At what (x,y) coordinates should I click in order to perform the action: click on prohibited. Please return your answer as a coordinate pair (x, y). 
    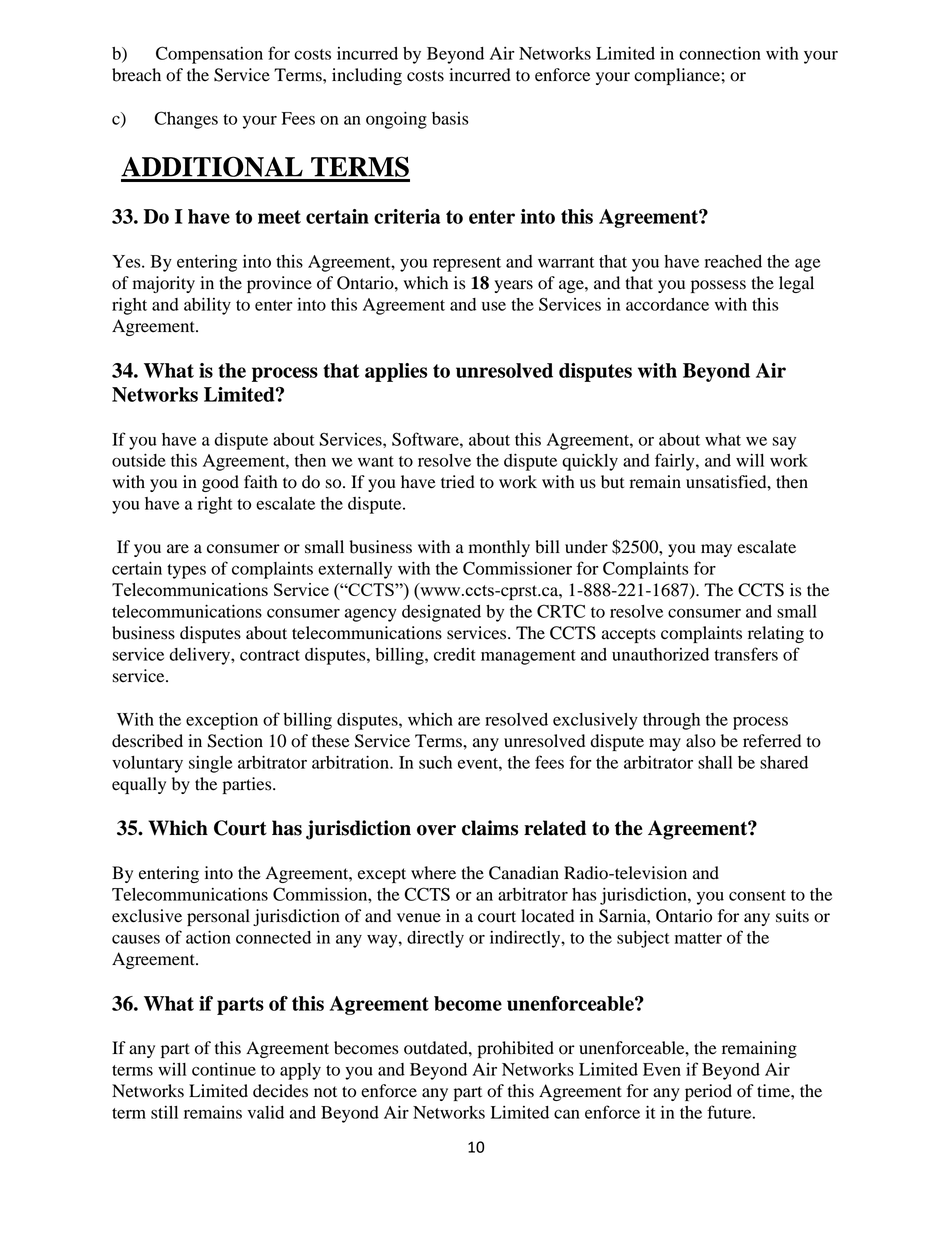
    Looking at the image, I should click on (516, 1049).
